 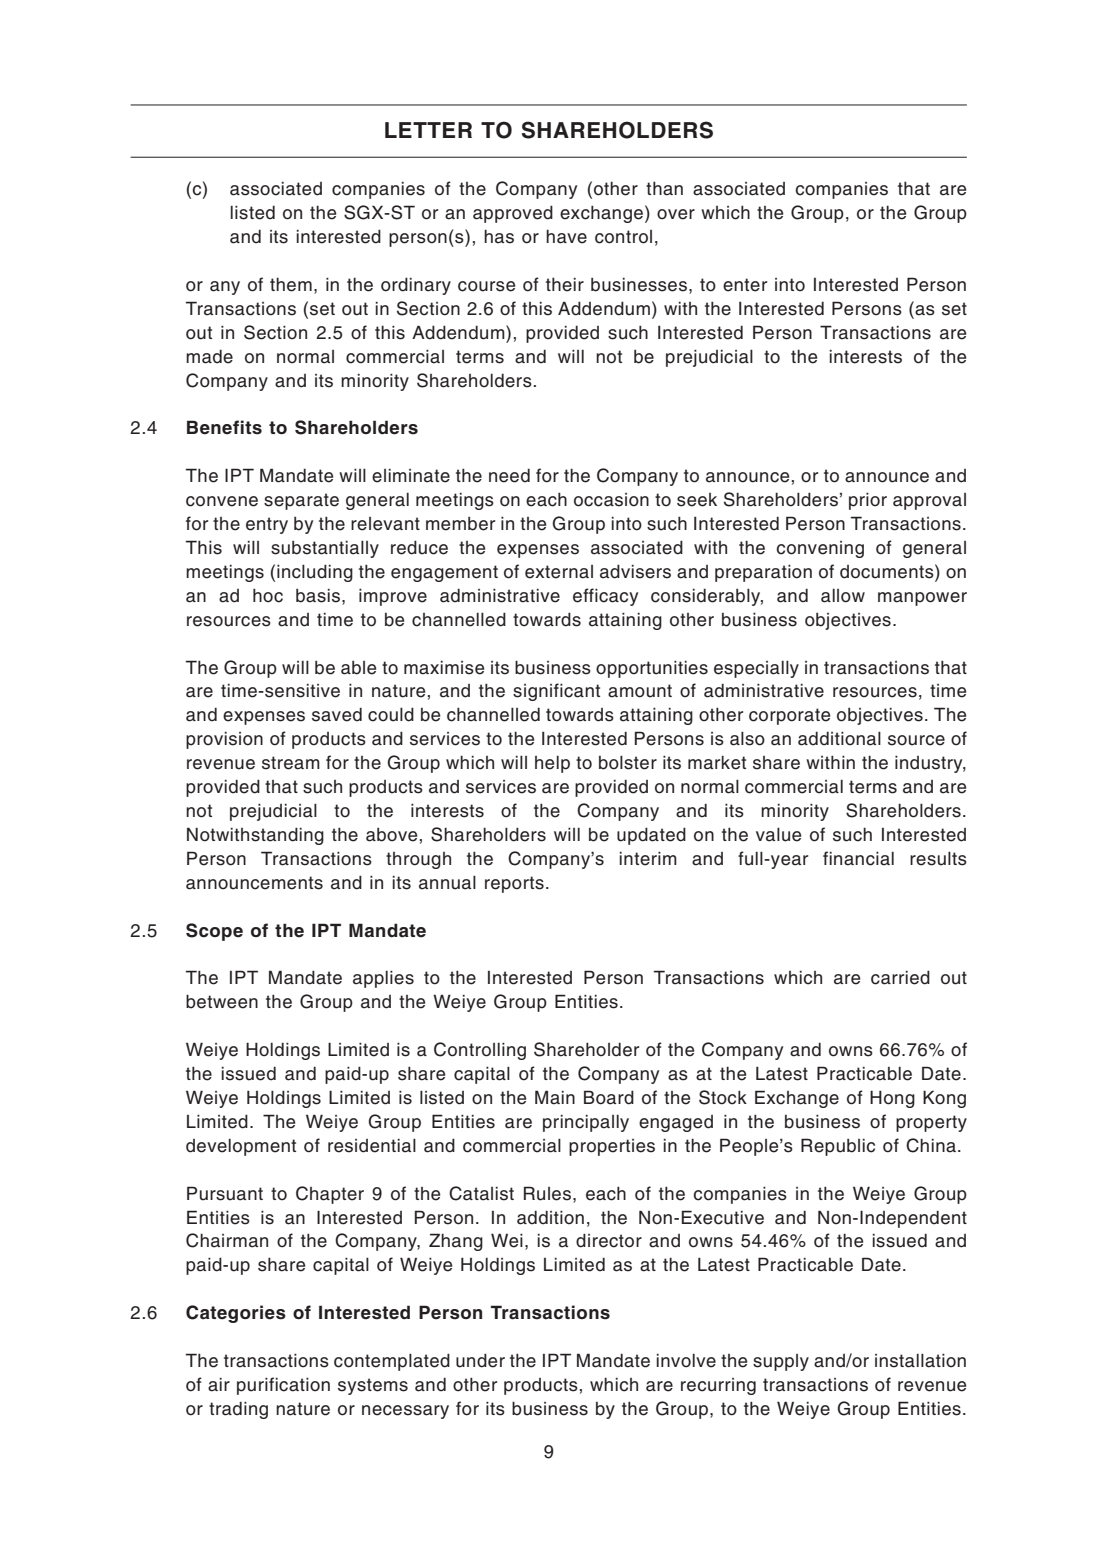 I want to click on stream, so click(x=291, y=763).
